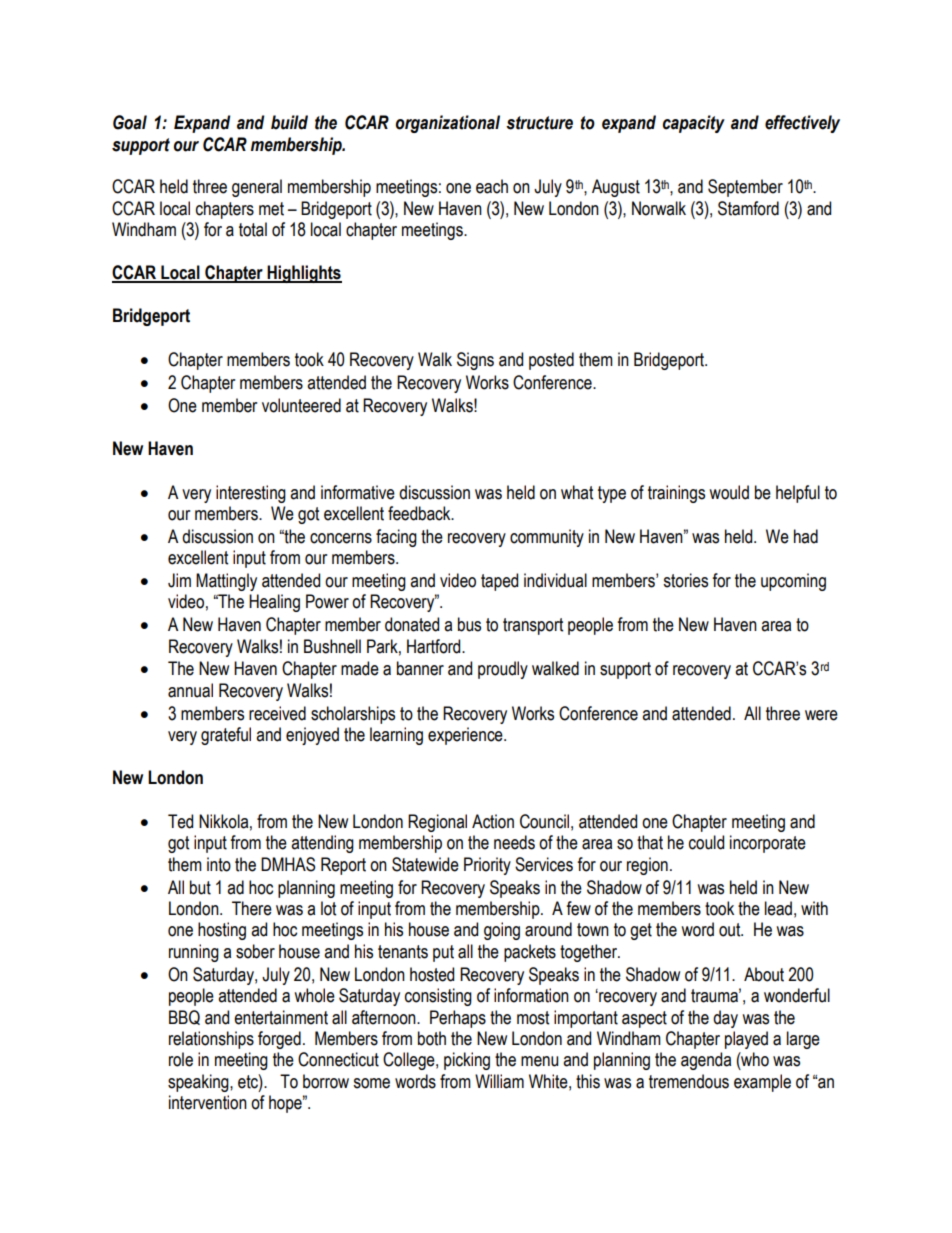 The image size is (952, 1233). What do you see at coordinates (448, 124) in the page?
I see `organizational` at bounding box center [448, 124].
